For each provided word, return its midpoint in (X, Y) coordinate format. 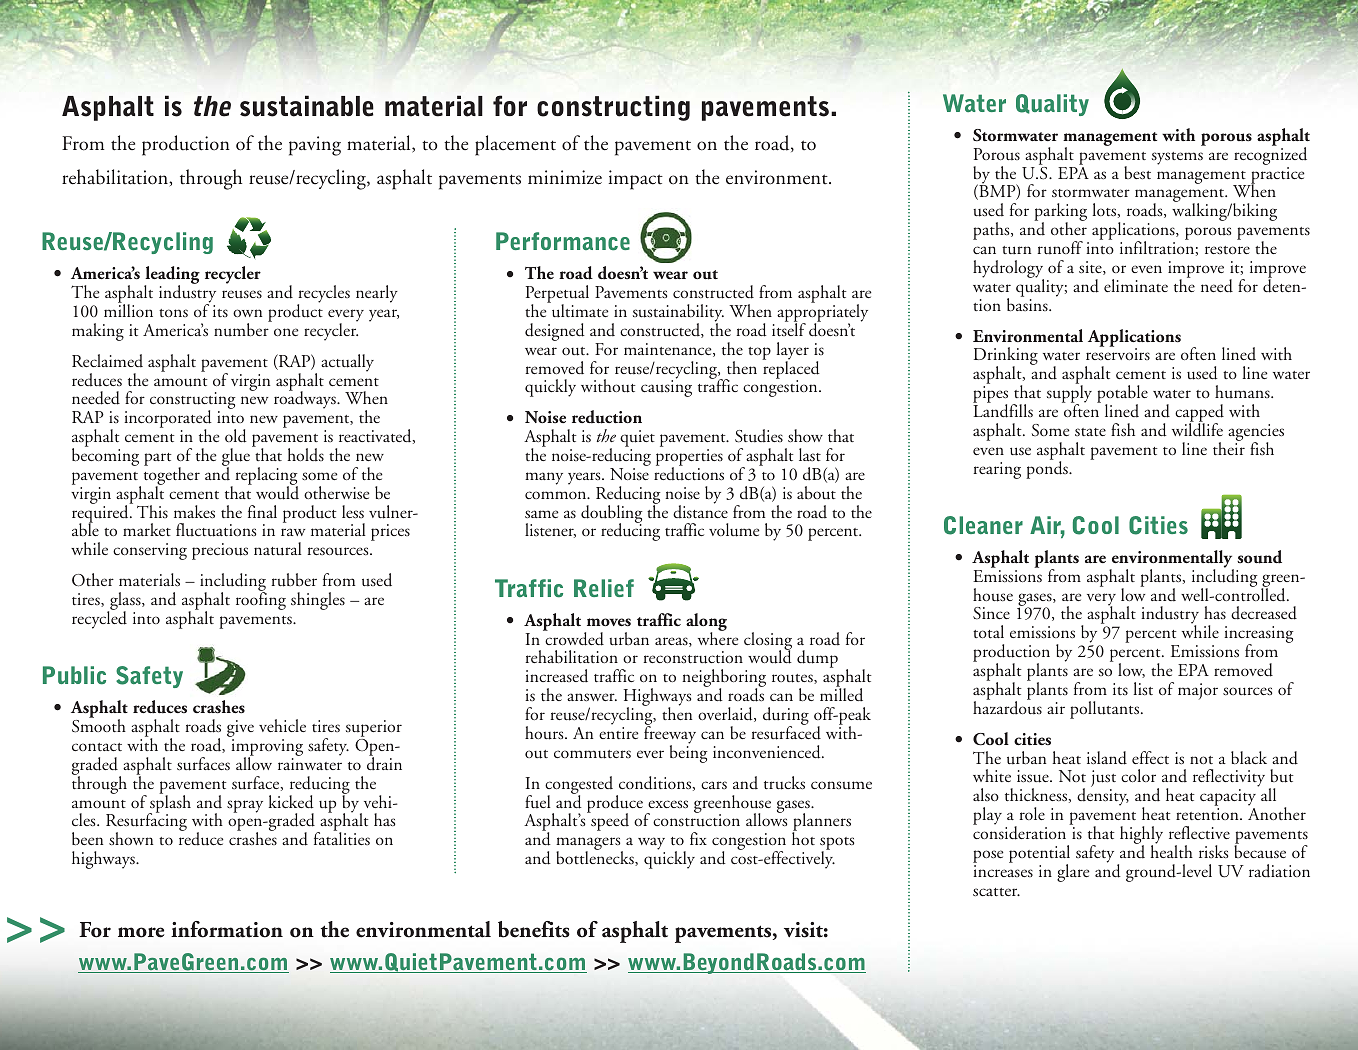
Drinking (1006, 357)
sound (1259, 557)
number (242, 329)
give (240, 730)
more (141, 932)
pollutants (1104, 710)
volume (734, 530)
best (1137, 173)
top (759, 353)
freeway (670, 735)
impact (636, 180)
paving (315, 146)
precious (220, 551)
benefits (534, 929)
